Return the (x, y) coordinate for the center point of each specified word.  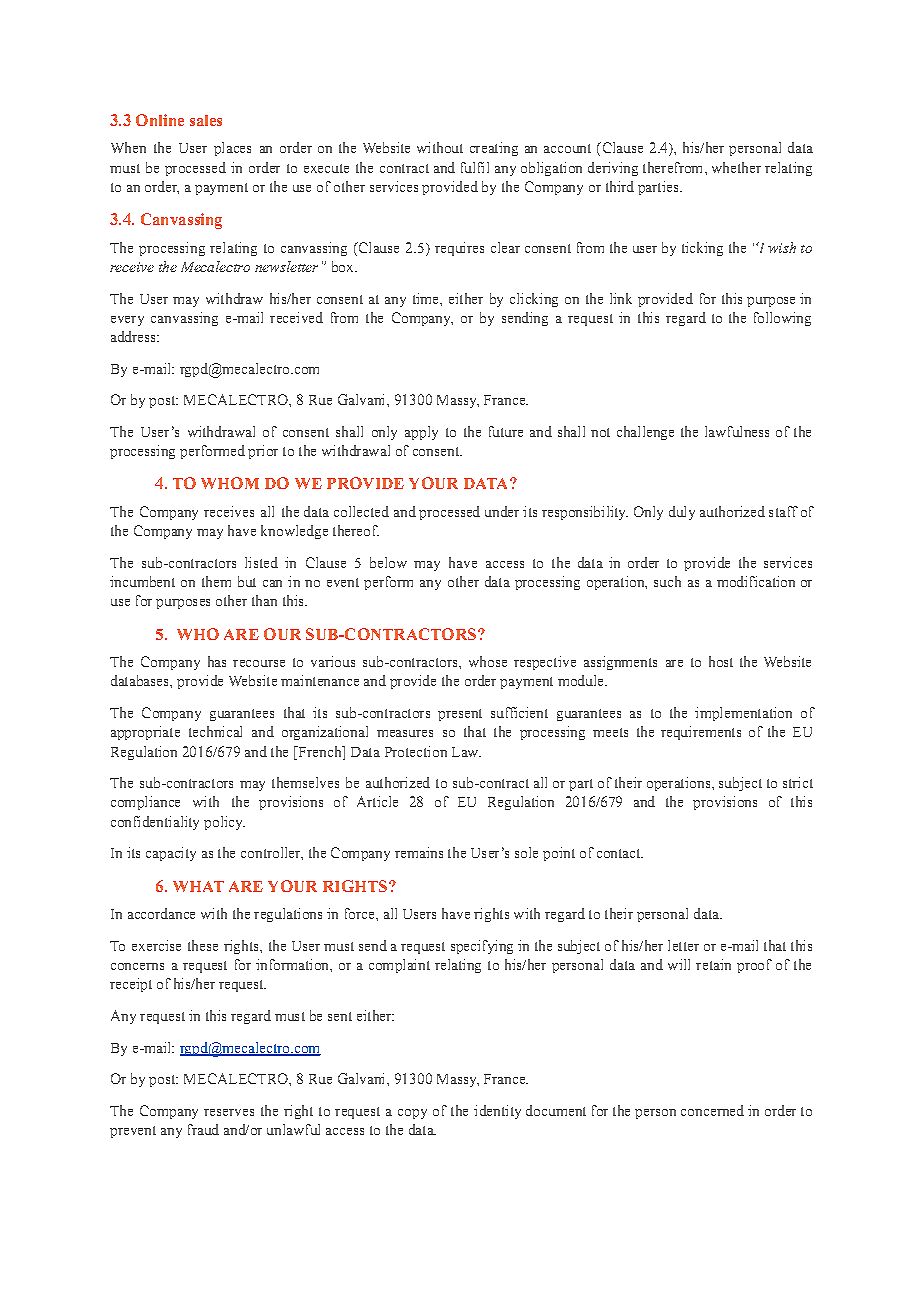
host (721, 661)
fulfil (475, 167)
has (217, 661)
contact (620, 853)
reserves (229, 1112)
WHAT (198, 886)
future (506, 431)
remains (419, 852)
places (232, 149)
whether (736, 167)
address (134, 336)
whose (488, 661)
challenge (645, 433)
